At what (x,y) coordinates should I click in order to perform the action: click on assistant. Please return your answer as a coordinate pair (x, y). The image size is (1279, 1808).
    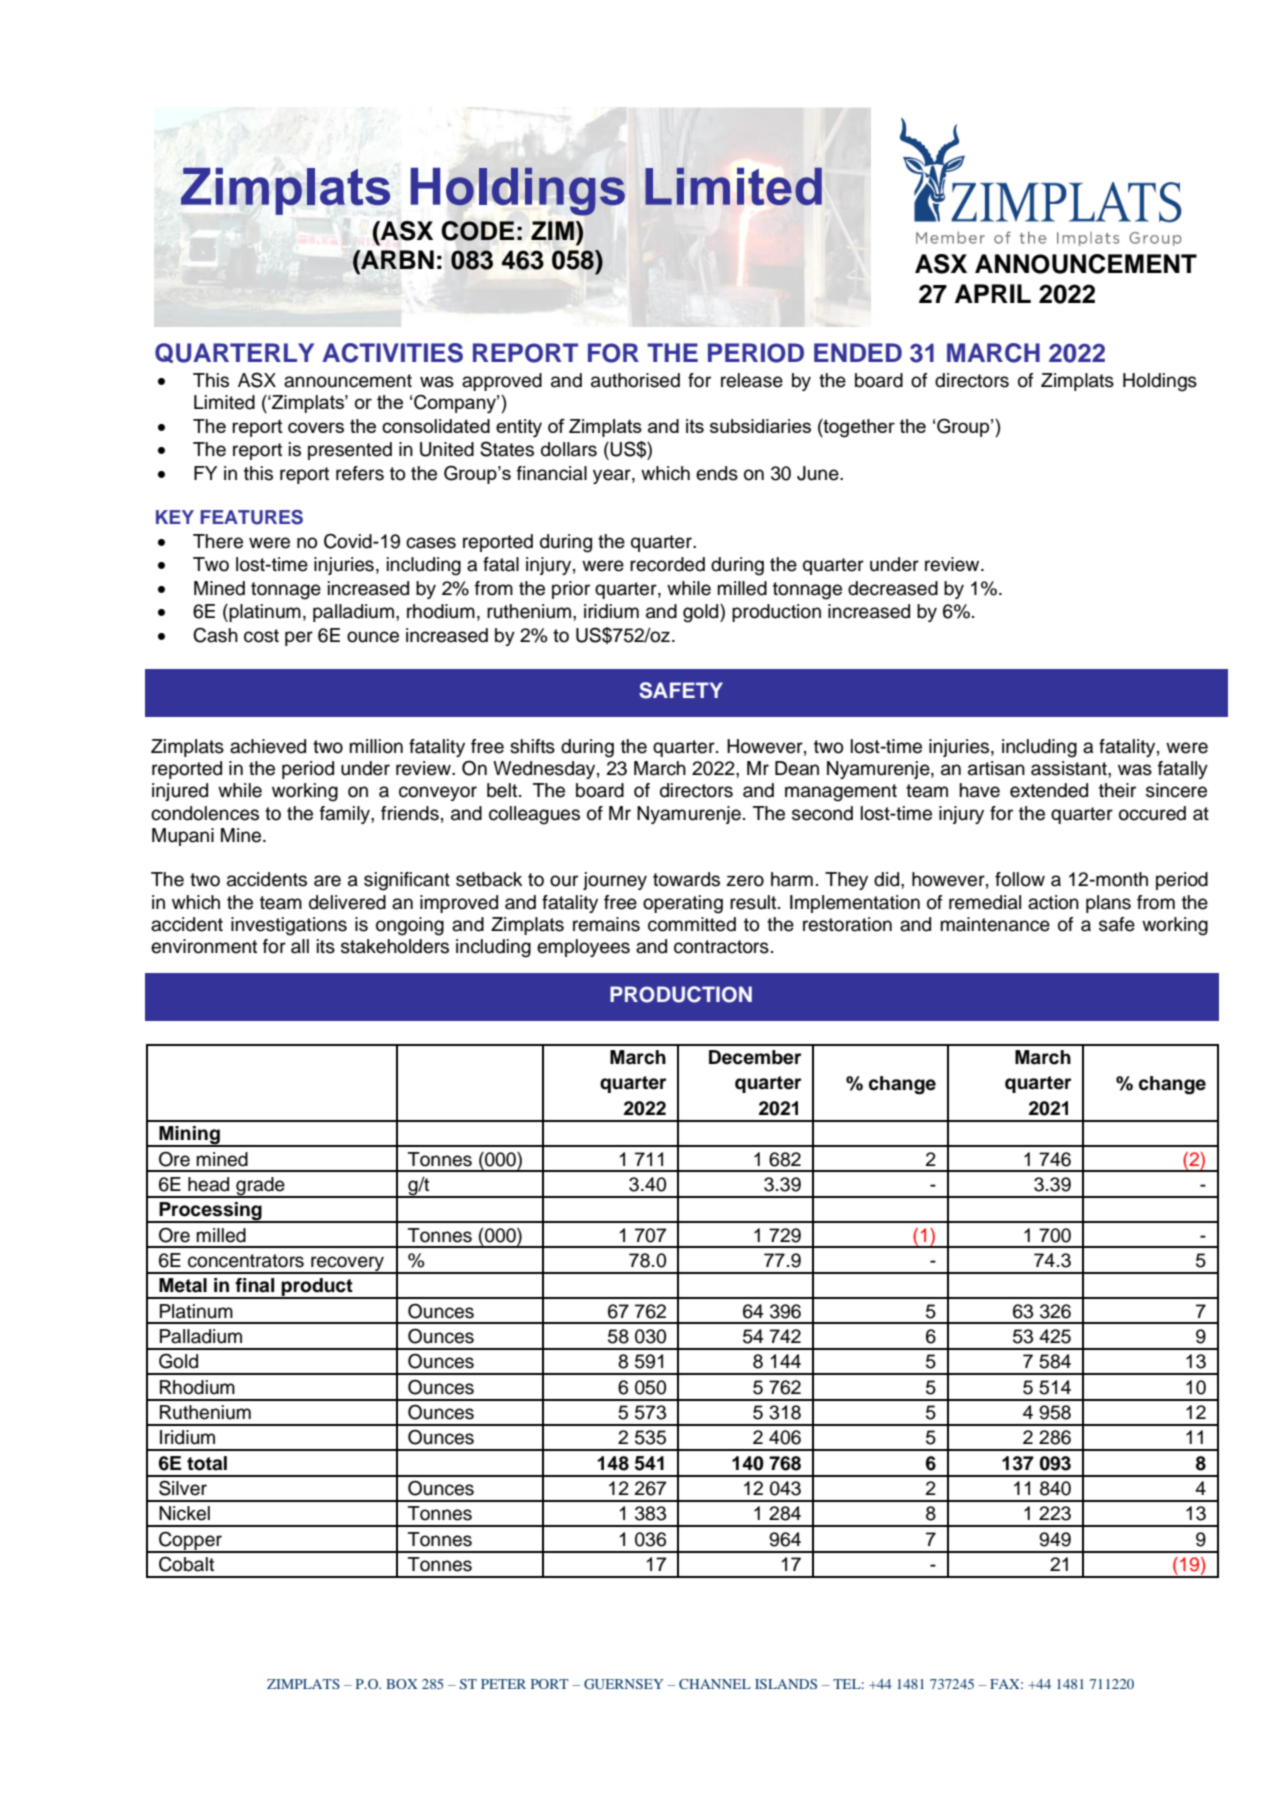
    Looking at the image, I should click on (1070, 768).
